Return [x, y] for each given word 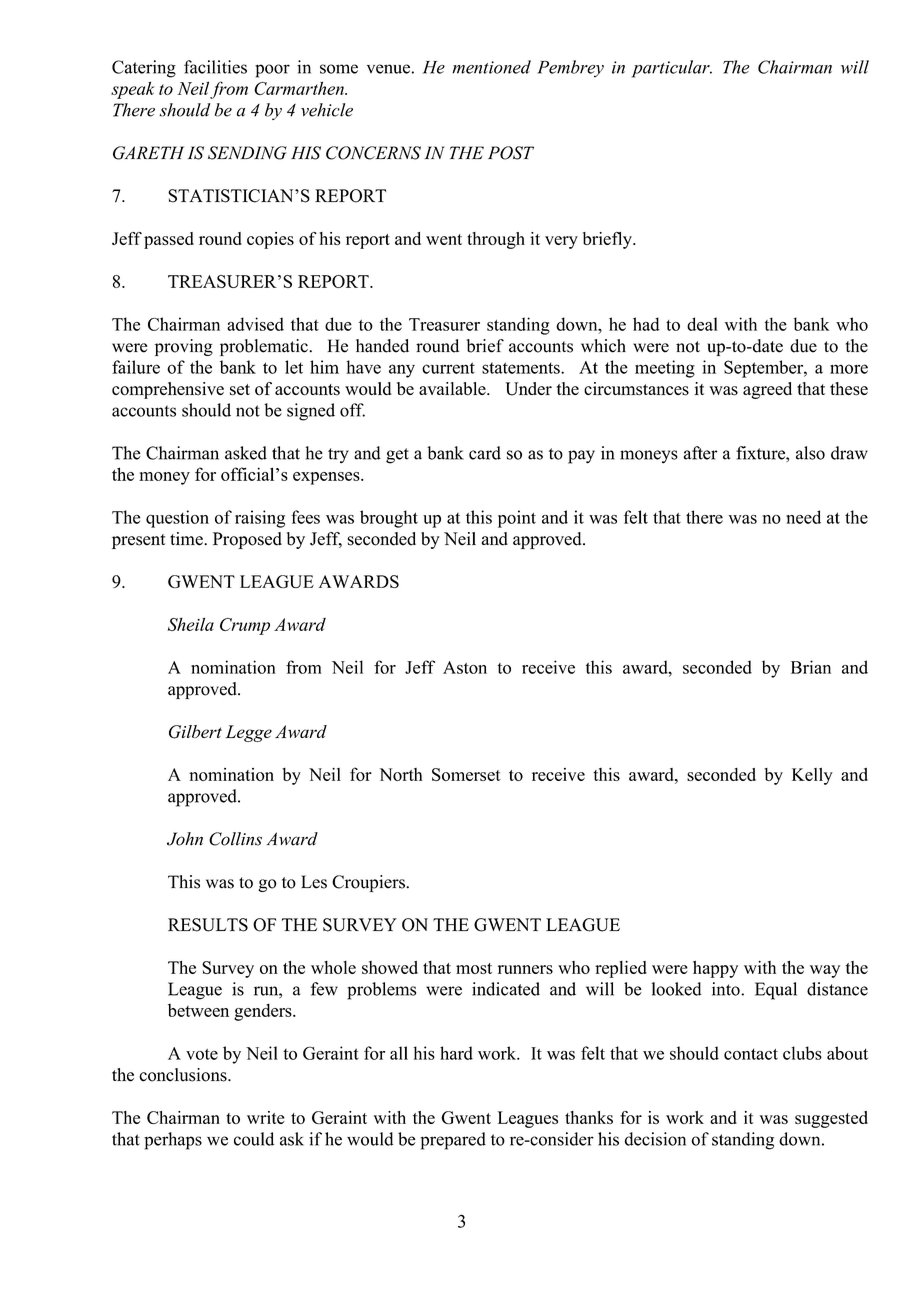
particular [672, 69]
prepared [453, 1141]
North [401, 774]
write [266, 1117]
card [485, 453]
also [810, 453]
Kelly [812, 776]
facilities [215, 67]
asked [246, 453]
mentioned [491, 67]
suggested [831, 1119]
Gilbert [195, 732]
